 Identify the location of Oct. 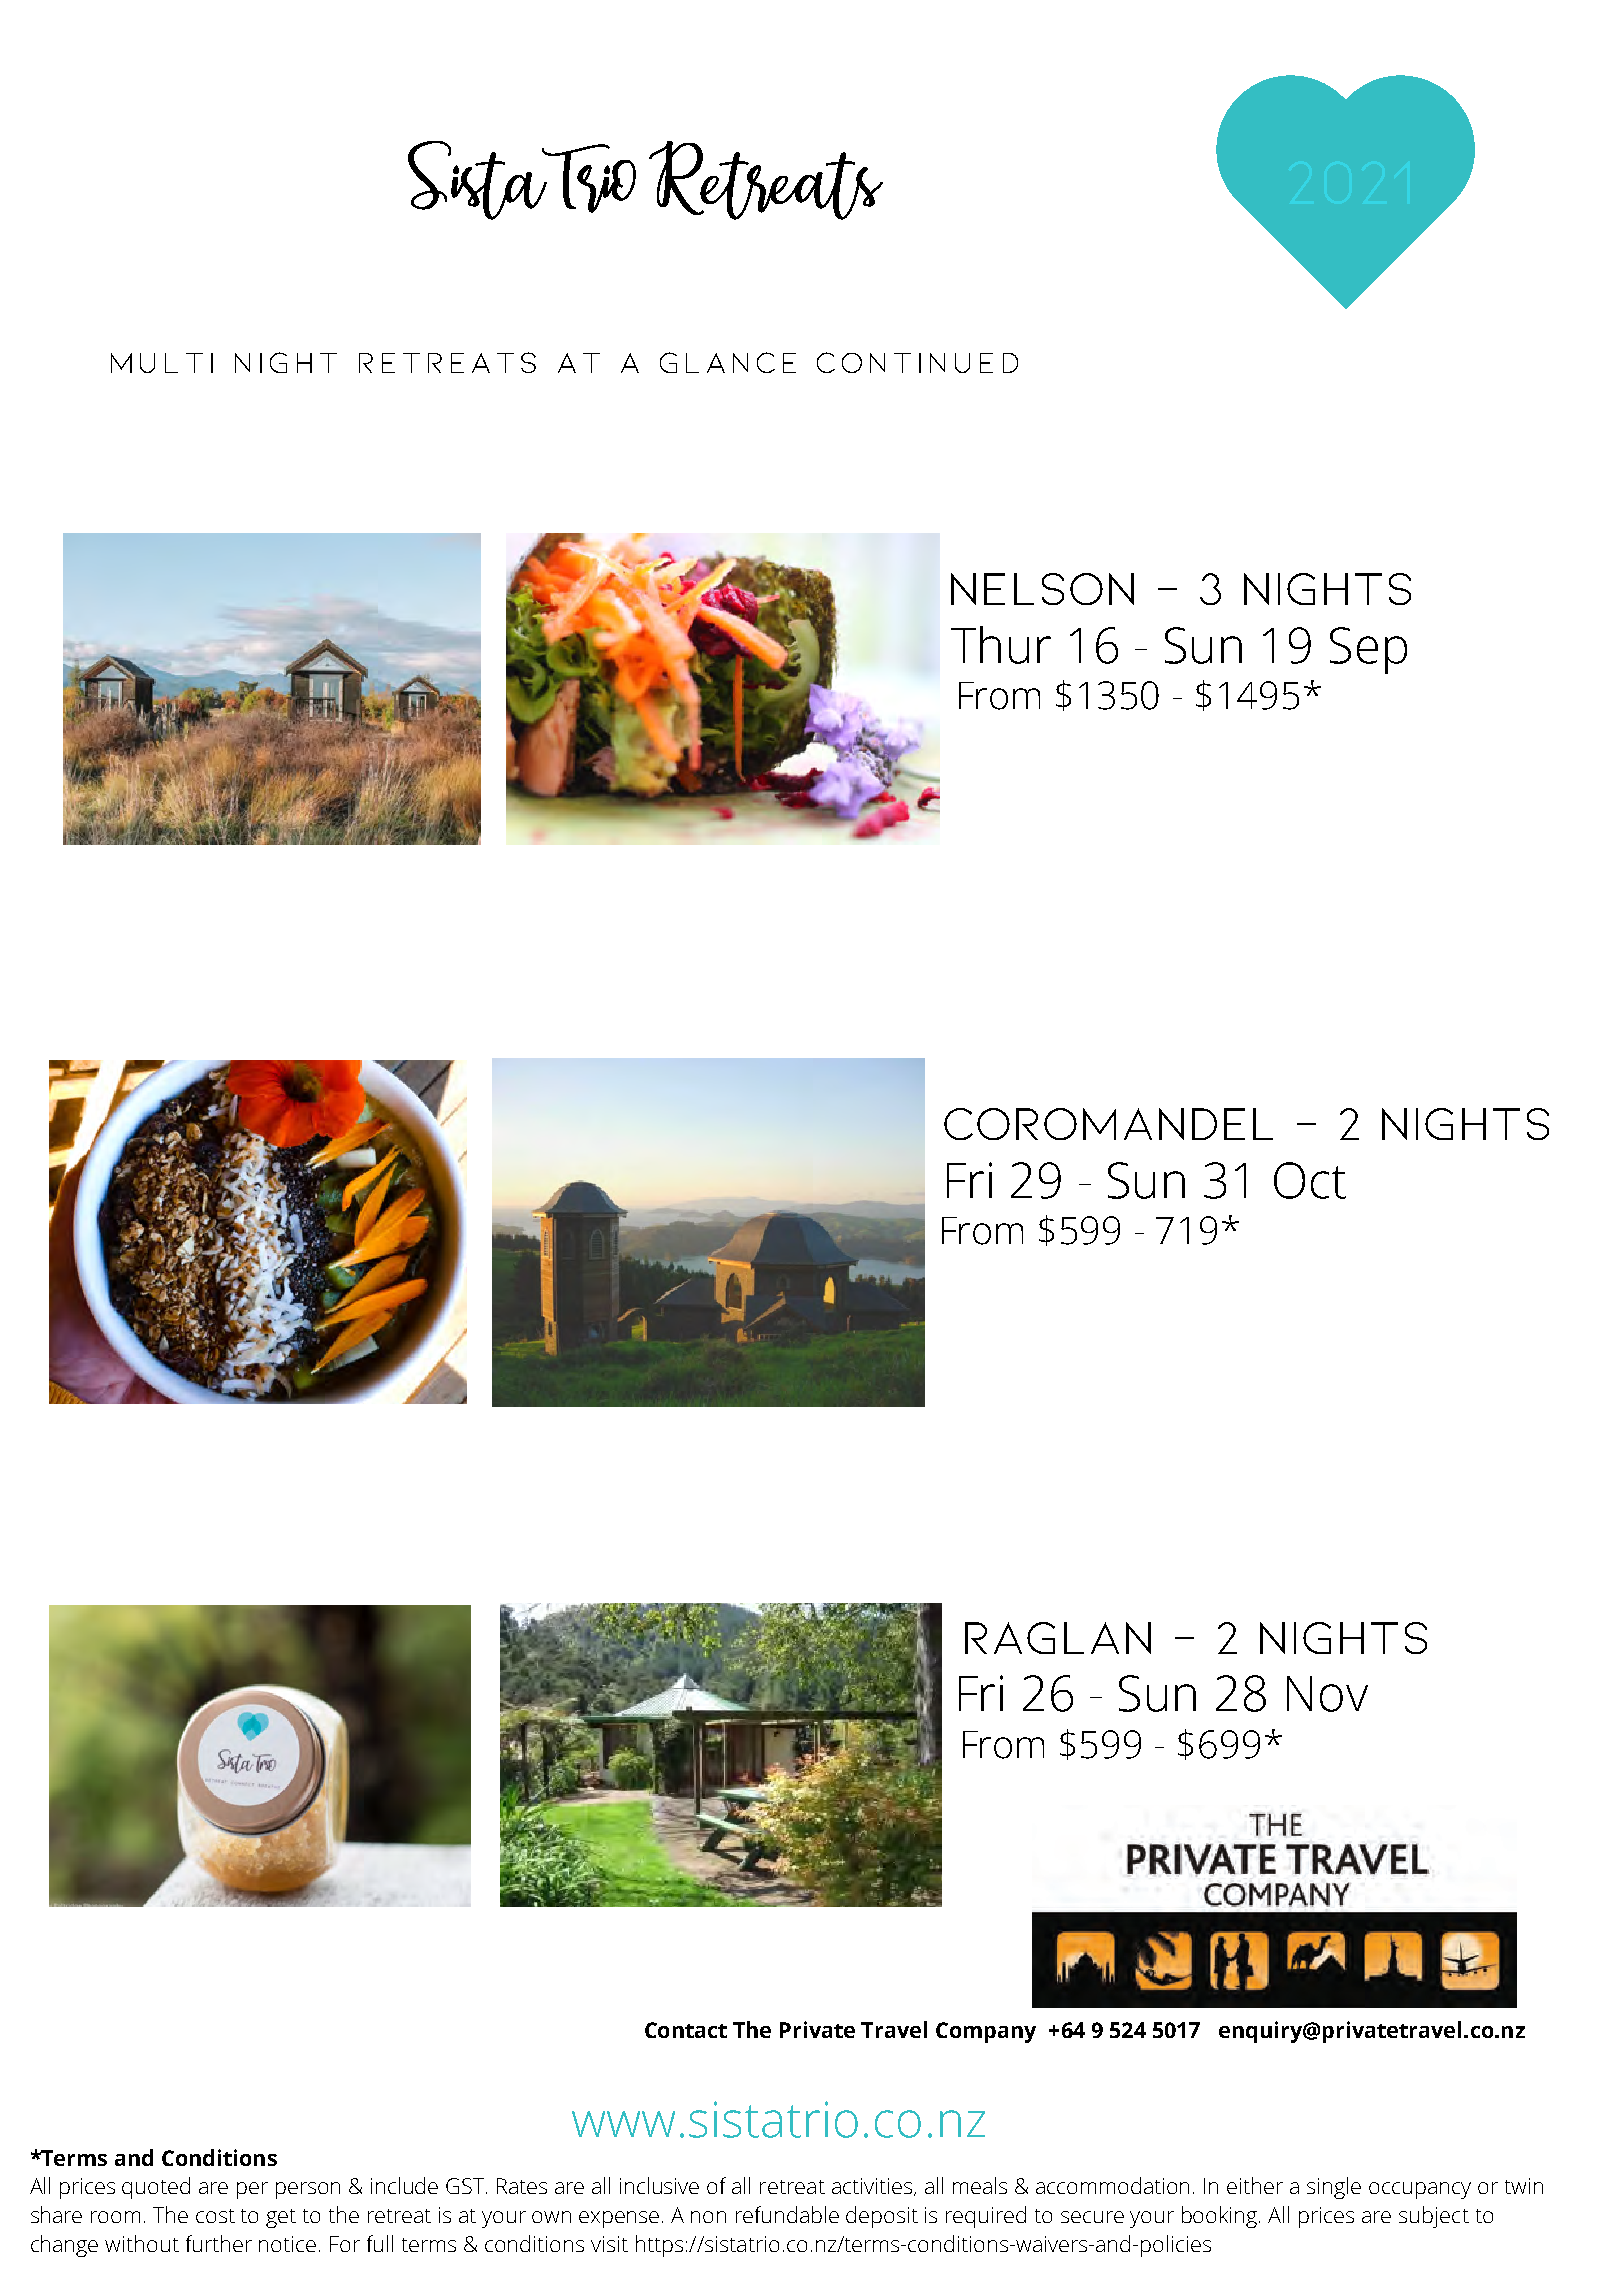
(1310, 1180).
